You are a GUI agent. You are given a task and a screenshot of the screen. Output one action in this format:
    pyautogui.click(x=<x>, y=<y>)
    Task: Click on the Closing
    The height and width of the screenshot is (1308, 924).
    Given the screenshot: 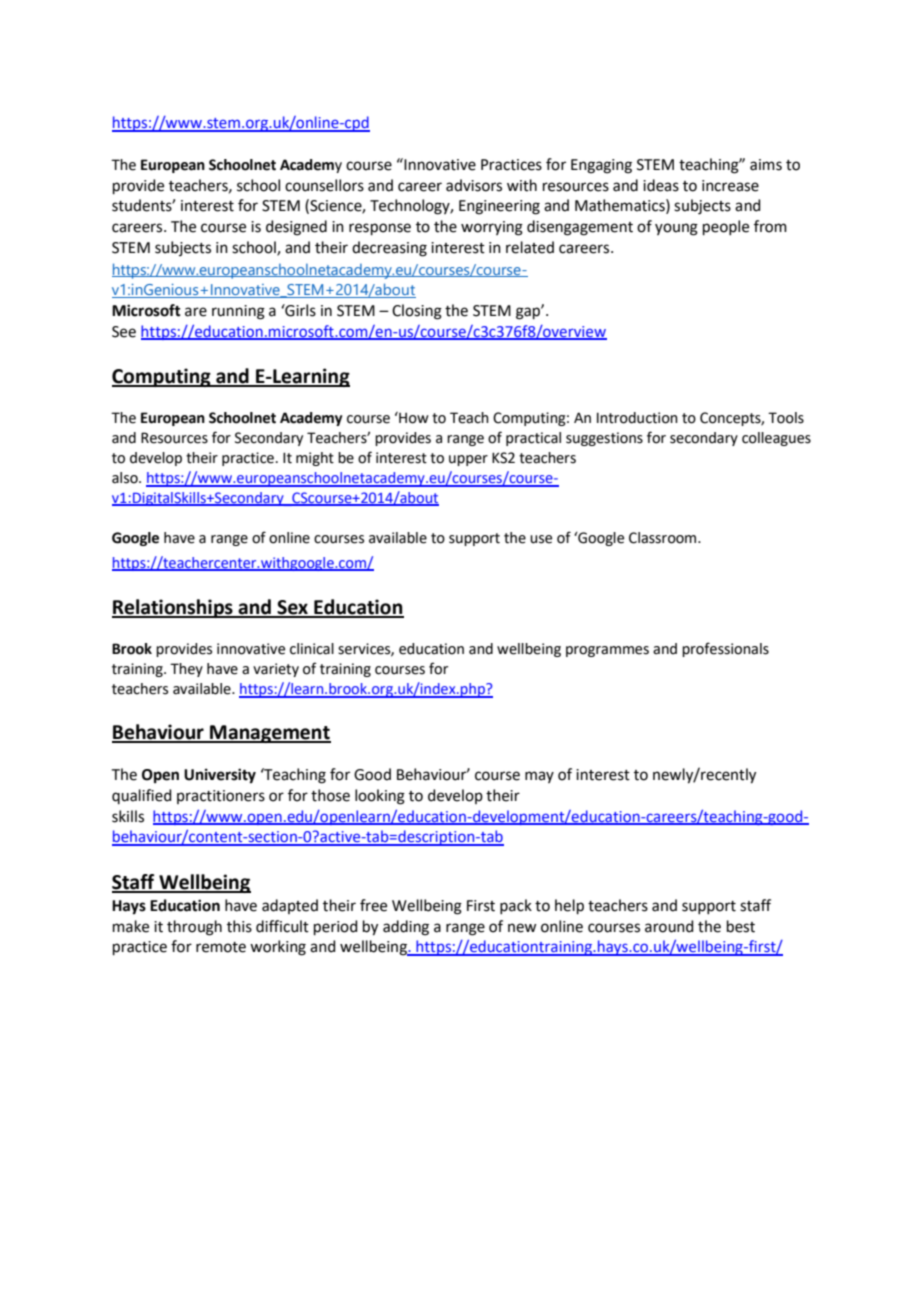 What is the action you would take?
    pyautogui.click(x=417, y=312)
